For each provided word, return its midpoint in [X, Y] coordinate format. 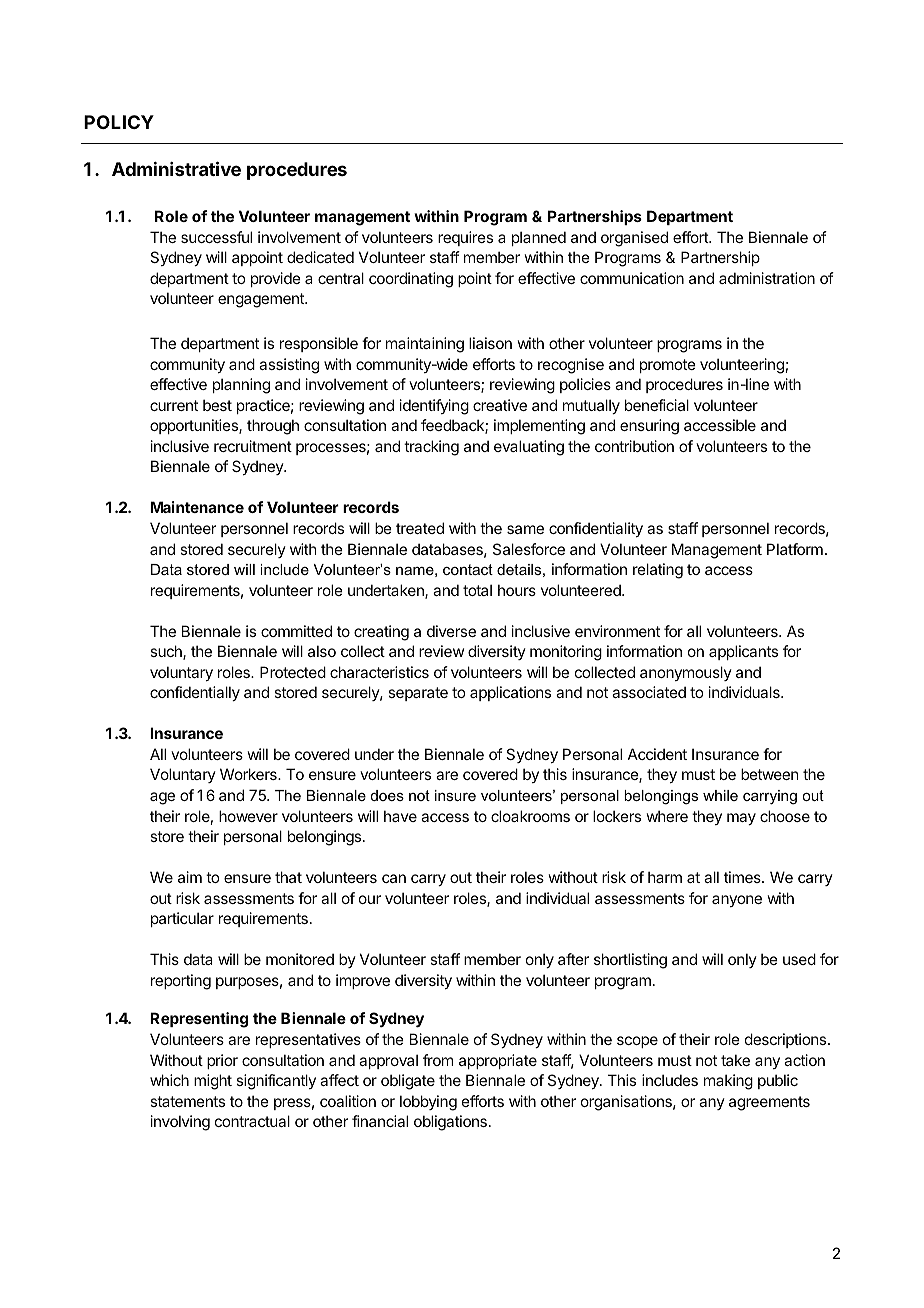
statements [187, 1101]
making [728, 1082]
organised [634, 239]
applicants [743, 652]
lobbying [428, 1103]
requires [465, 238]
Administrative [176, 168]
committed [296, 631]
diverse [451, 631]
